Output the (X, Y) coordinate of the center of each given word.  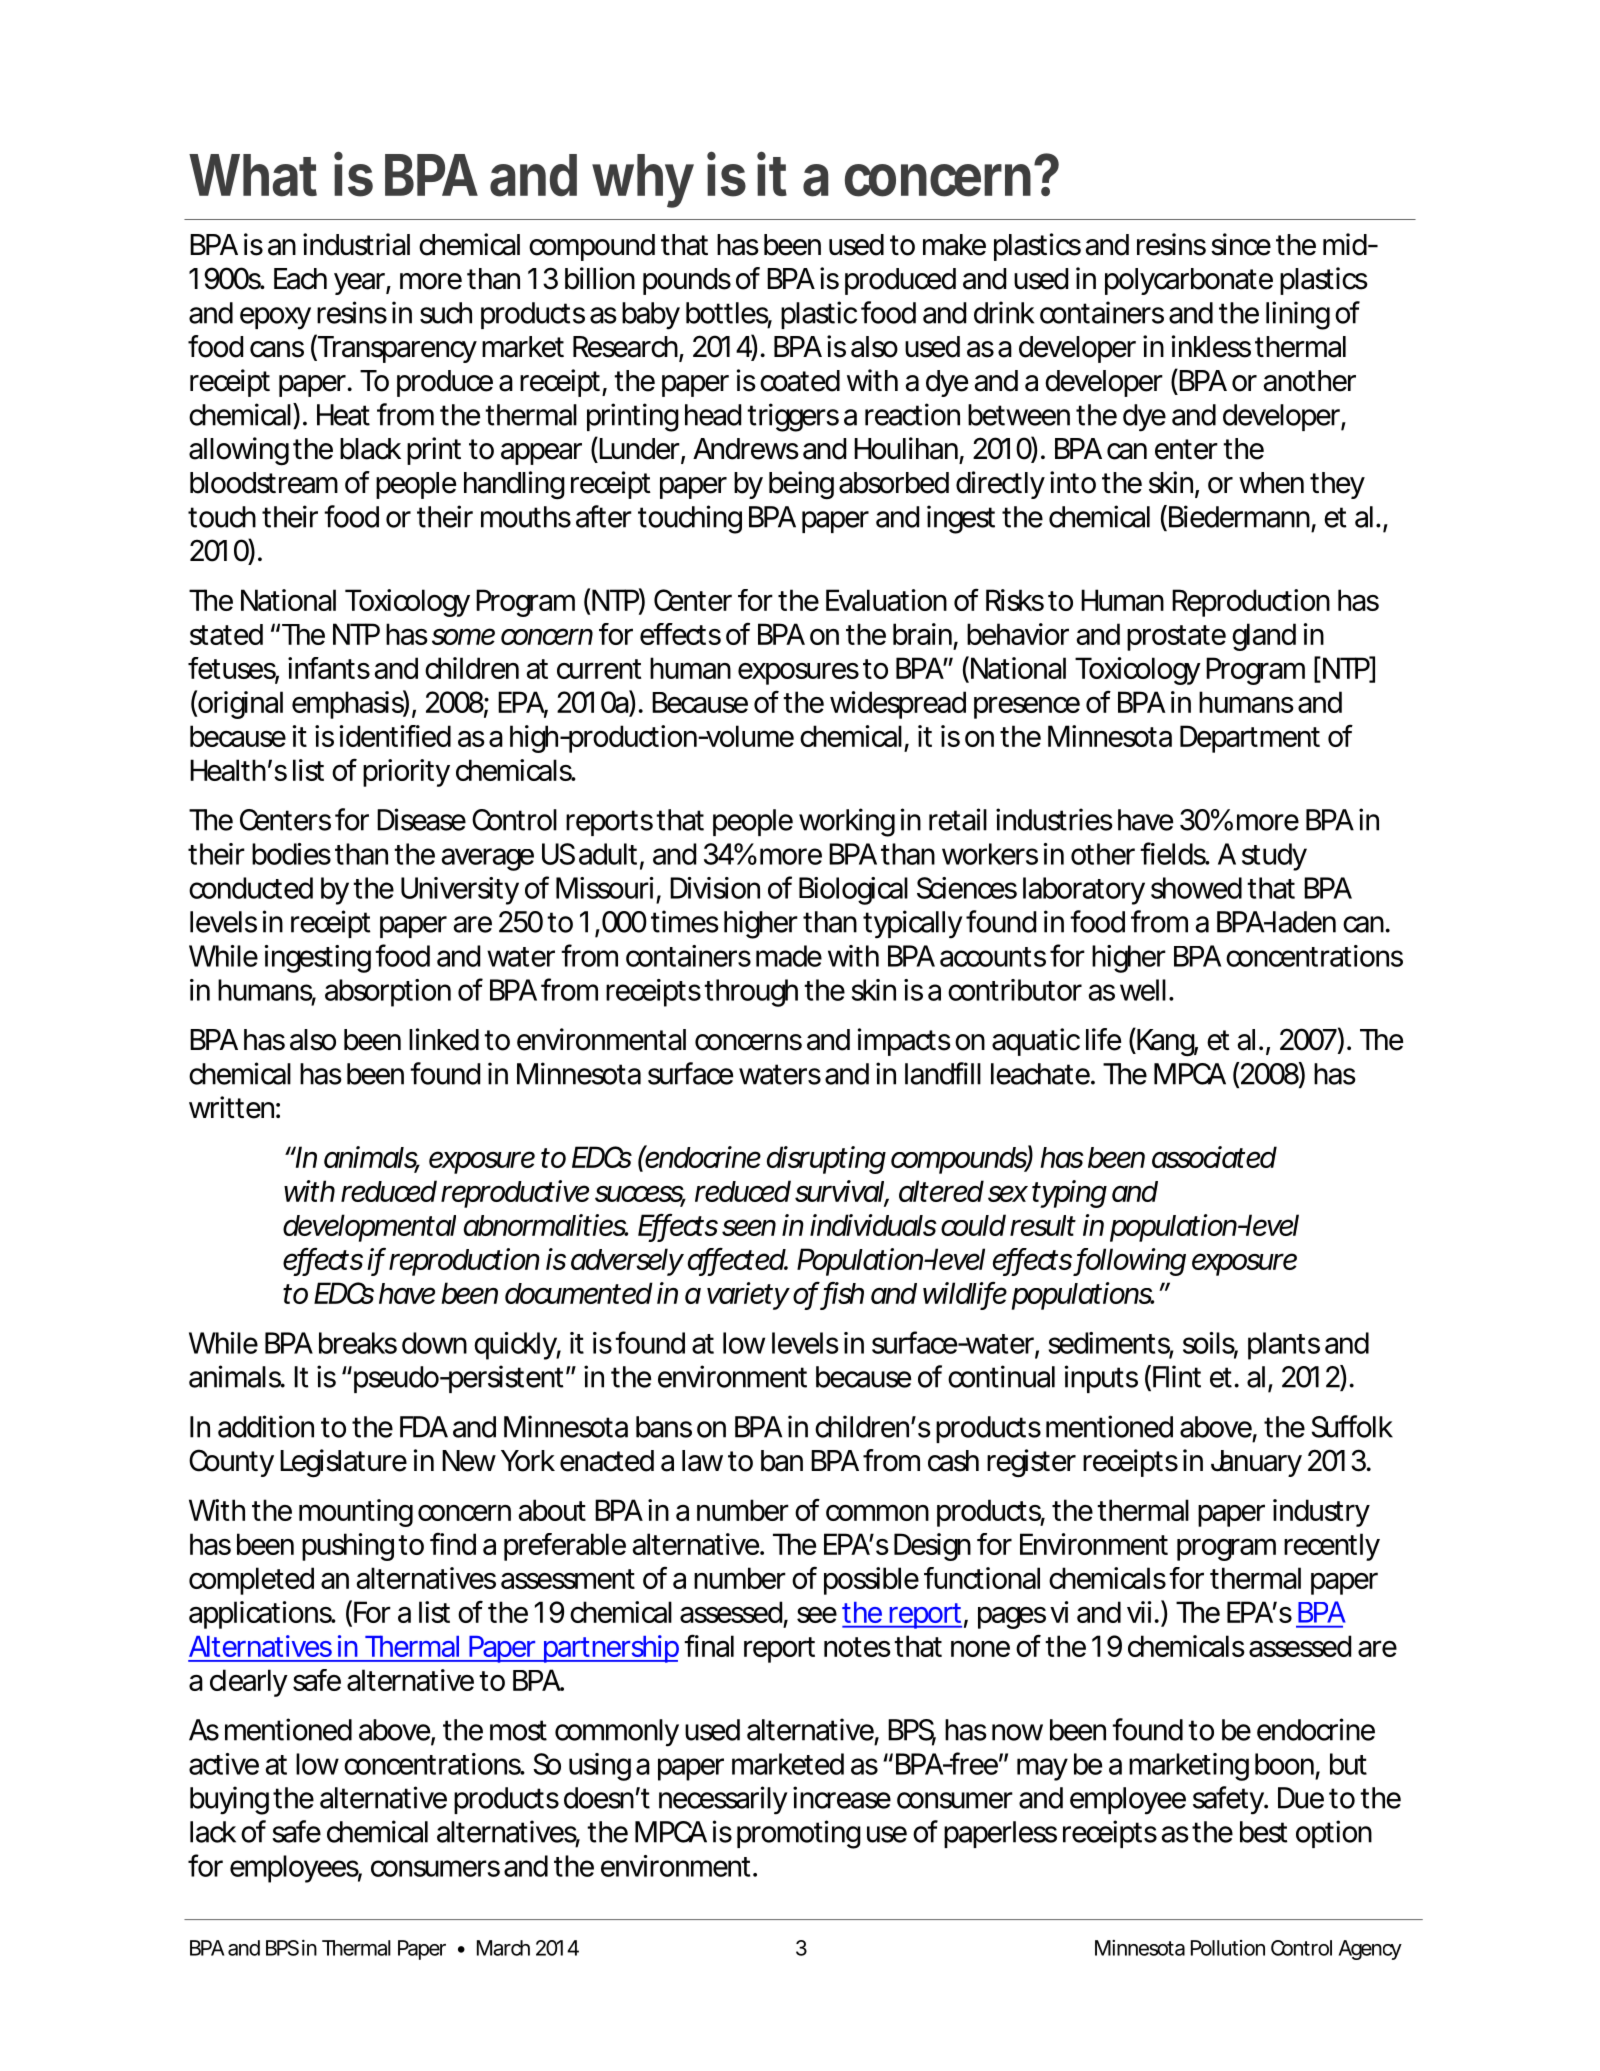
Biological (853, 891)
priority (406, 773)
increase (842, 1797)
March (503, 1948)
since (1241, 244)
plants (1284, 1346)
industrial (356, 244)
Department (1250, 739)
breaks (358, 1343)
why (642, 181)
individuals (873, 1225)
